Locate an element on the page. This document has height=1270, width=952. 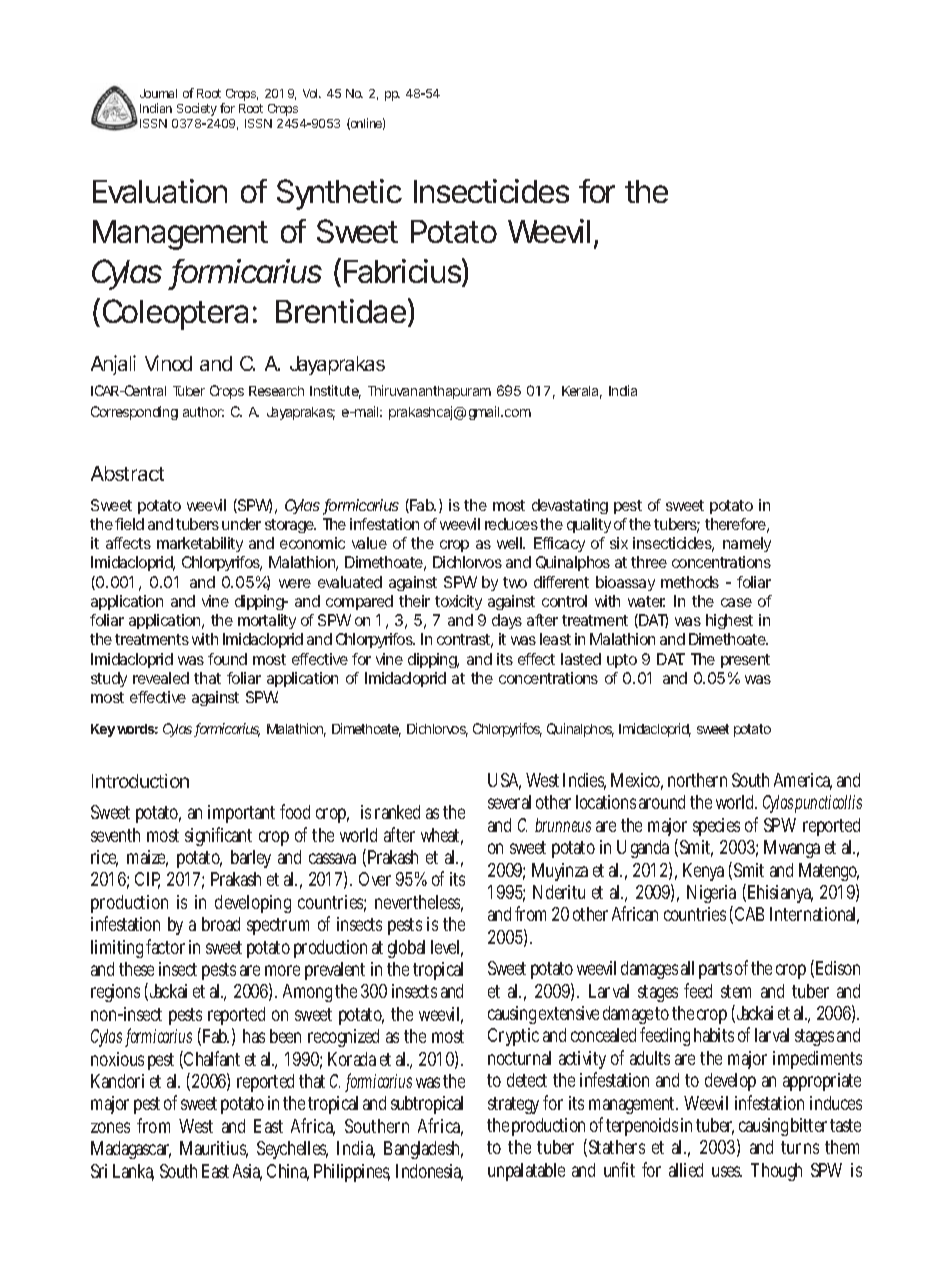
Abstract is located at coordinates (127, 473).
